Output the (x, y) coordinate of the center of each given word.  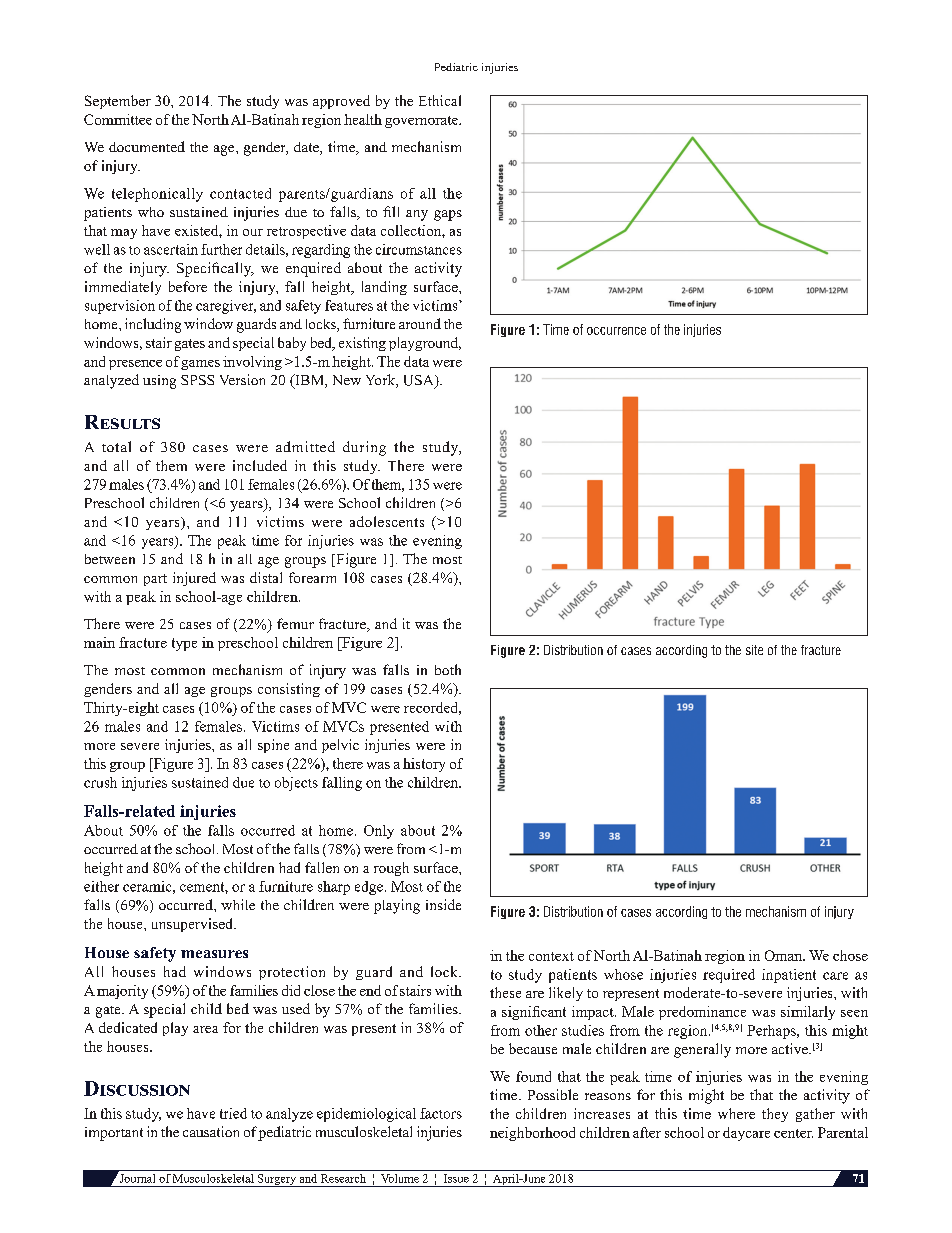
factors (441, 1113)
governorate (422, 122)
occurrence (616, 331)
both (448, 669)
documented (147, 146)
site (754, 650)
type (184, 644)
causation (211, 1131)
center (793, 1133)
